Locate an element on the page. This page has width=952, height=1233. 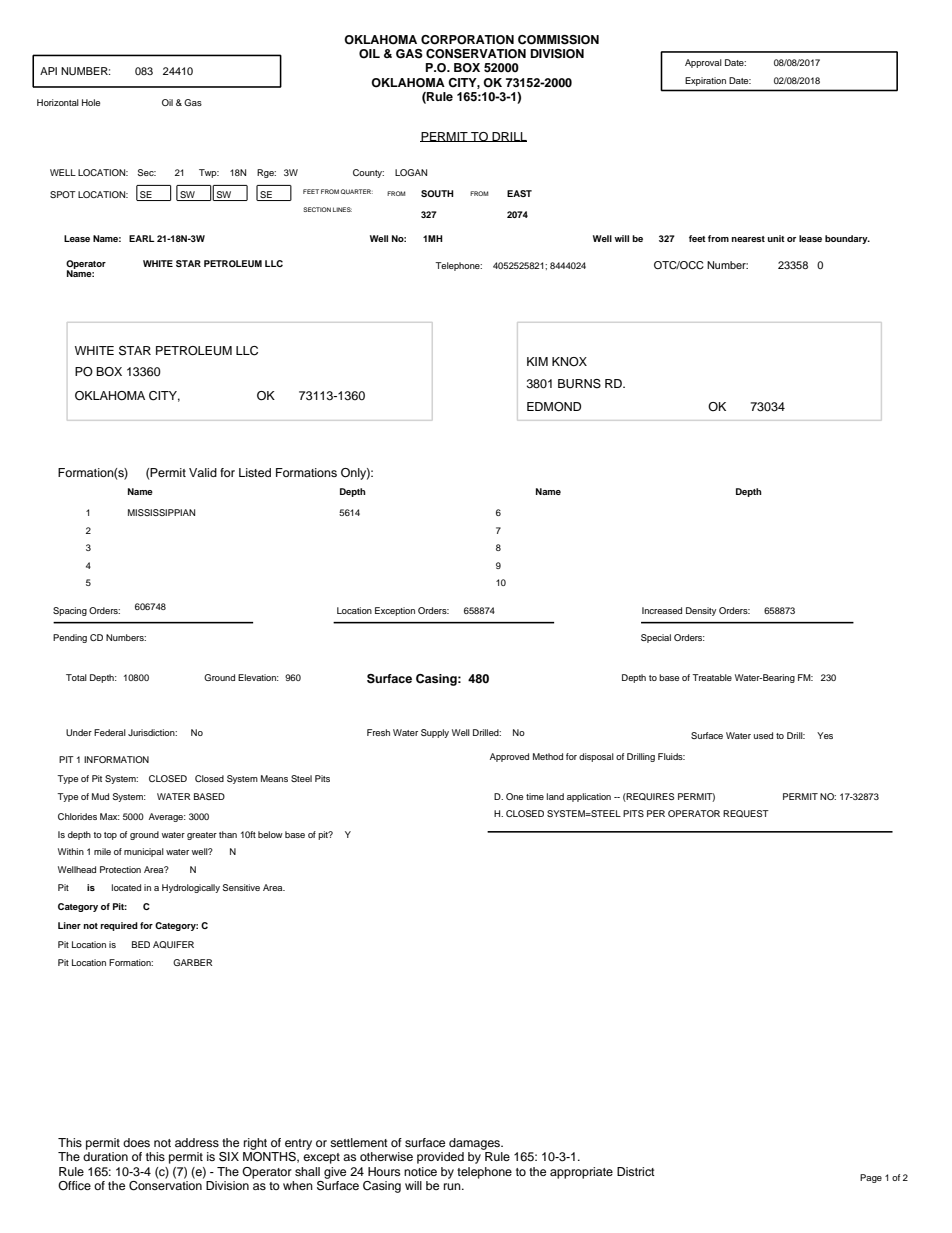
does is located at coordinates (136, 1142).
